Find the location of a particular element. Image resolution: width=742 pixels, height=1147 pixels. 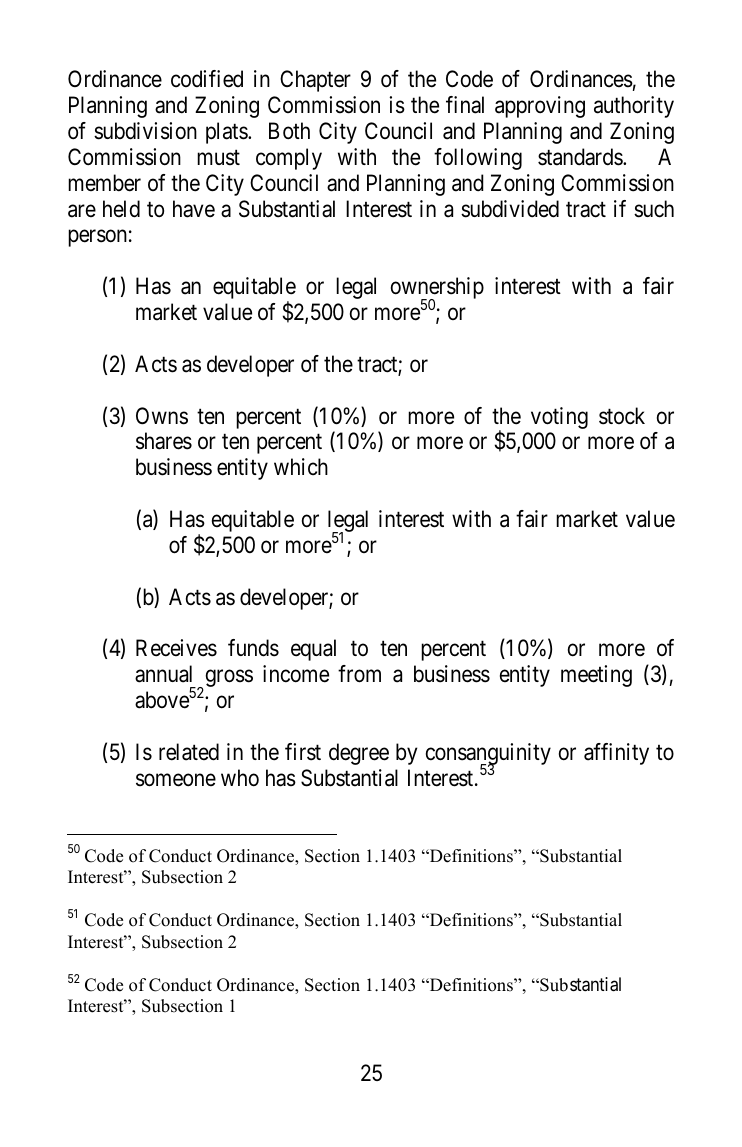

which is located at coordinates (301, 466).
